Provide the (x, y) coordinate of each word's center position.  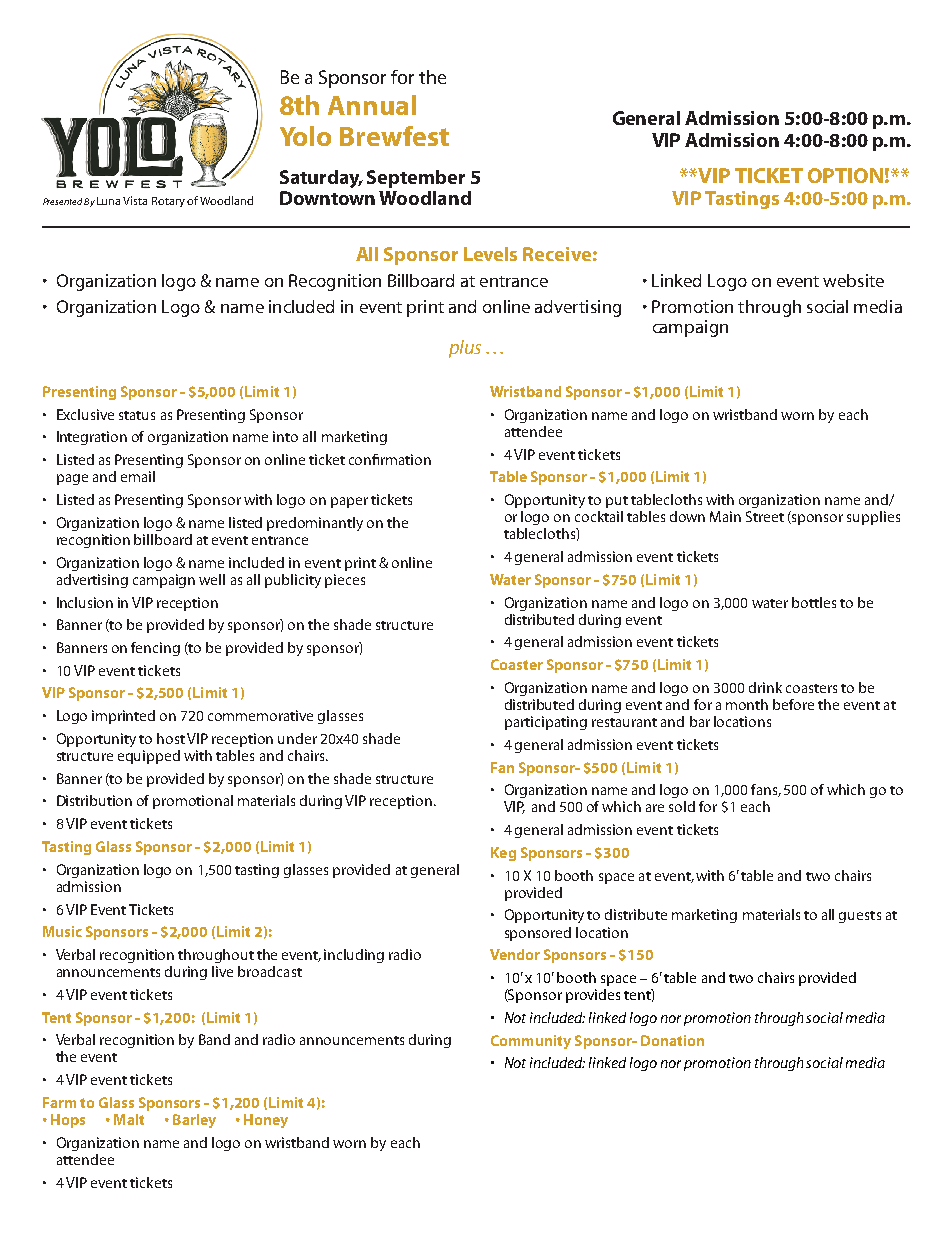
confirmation (390, 459)
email (138, 476)
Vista (135, 200)
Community (531, 1042)
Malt (129, 1119)
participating (546, 723)
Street (765, 516)
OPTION (845, 175)
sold (682, 806)
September (416, 179)
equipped (149, 757)
